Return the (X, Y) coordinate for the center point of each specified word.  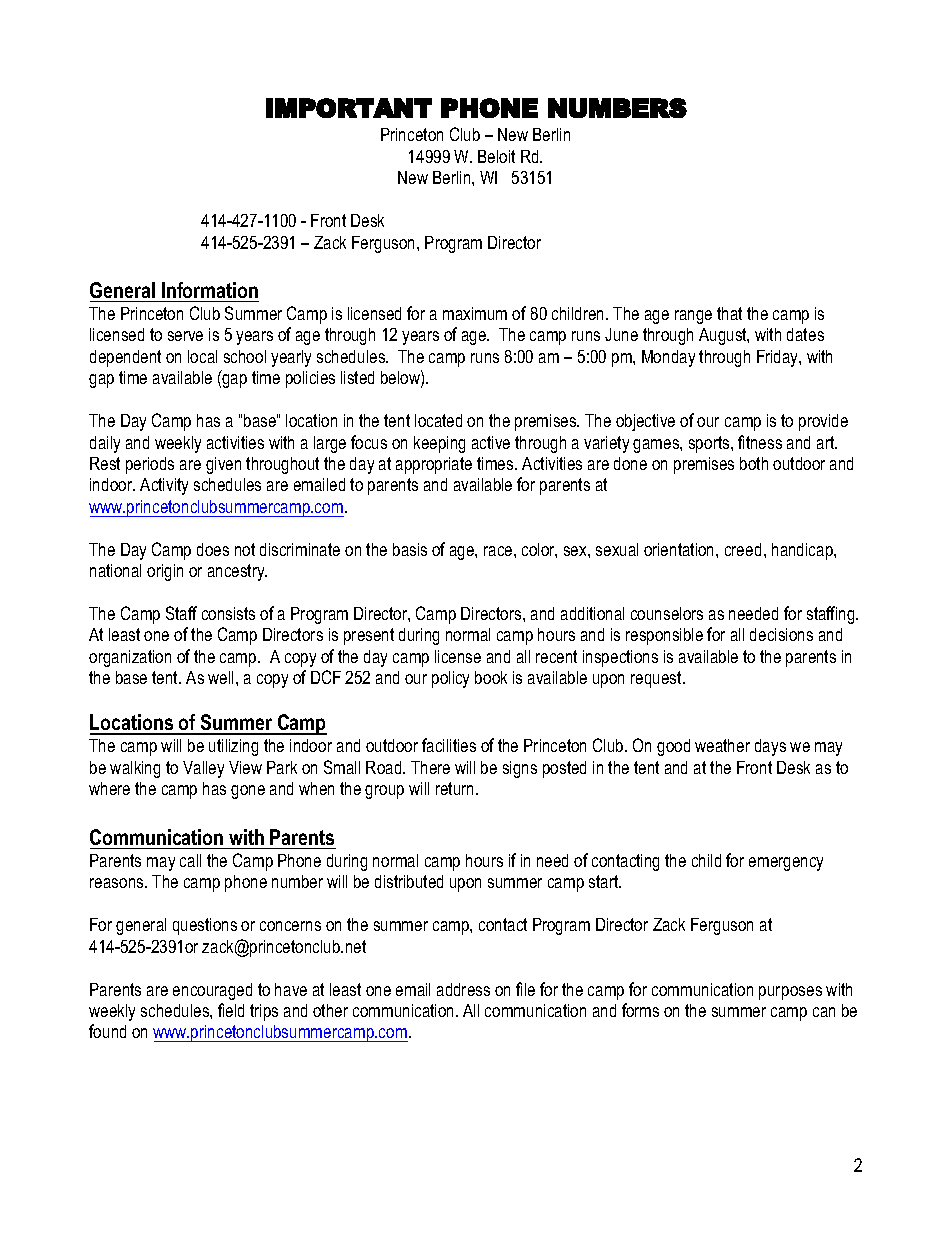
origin (165, 572)
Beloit (496, 156)
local (202, 356)
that (729, 313)
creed (743, 549)
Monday (668, 358)
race (499, 551)
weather (722, 745)
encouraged (212, 991)
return (454, 788)
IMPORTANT (349, 108)
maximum (475, 313)
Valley (203, 769)
